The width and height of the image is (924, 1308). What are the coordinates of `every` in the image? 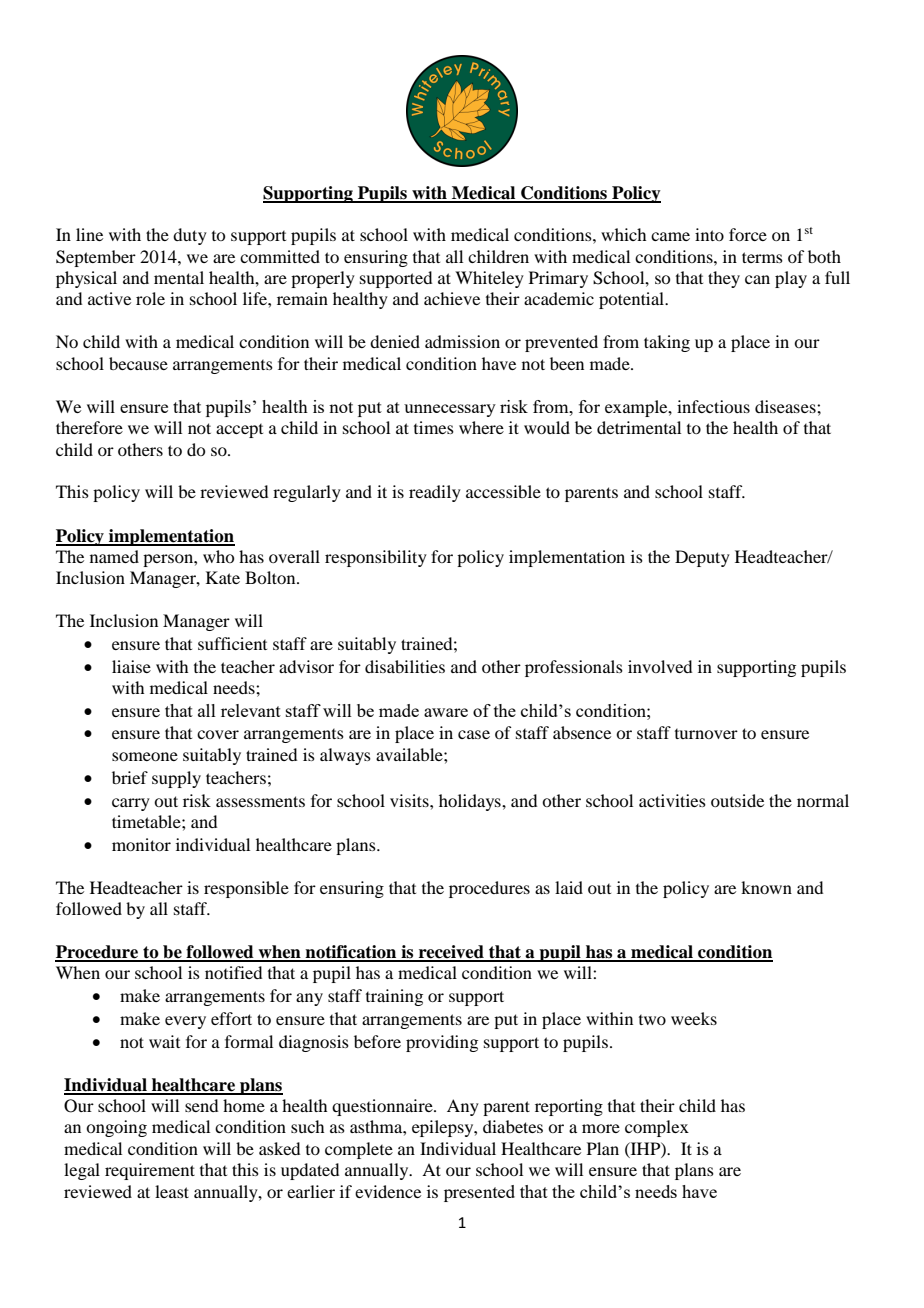 It's located at (185, 1022).
